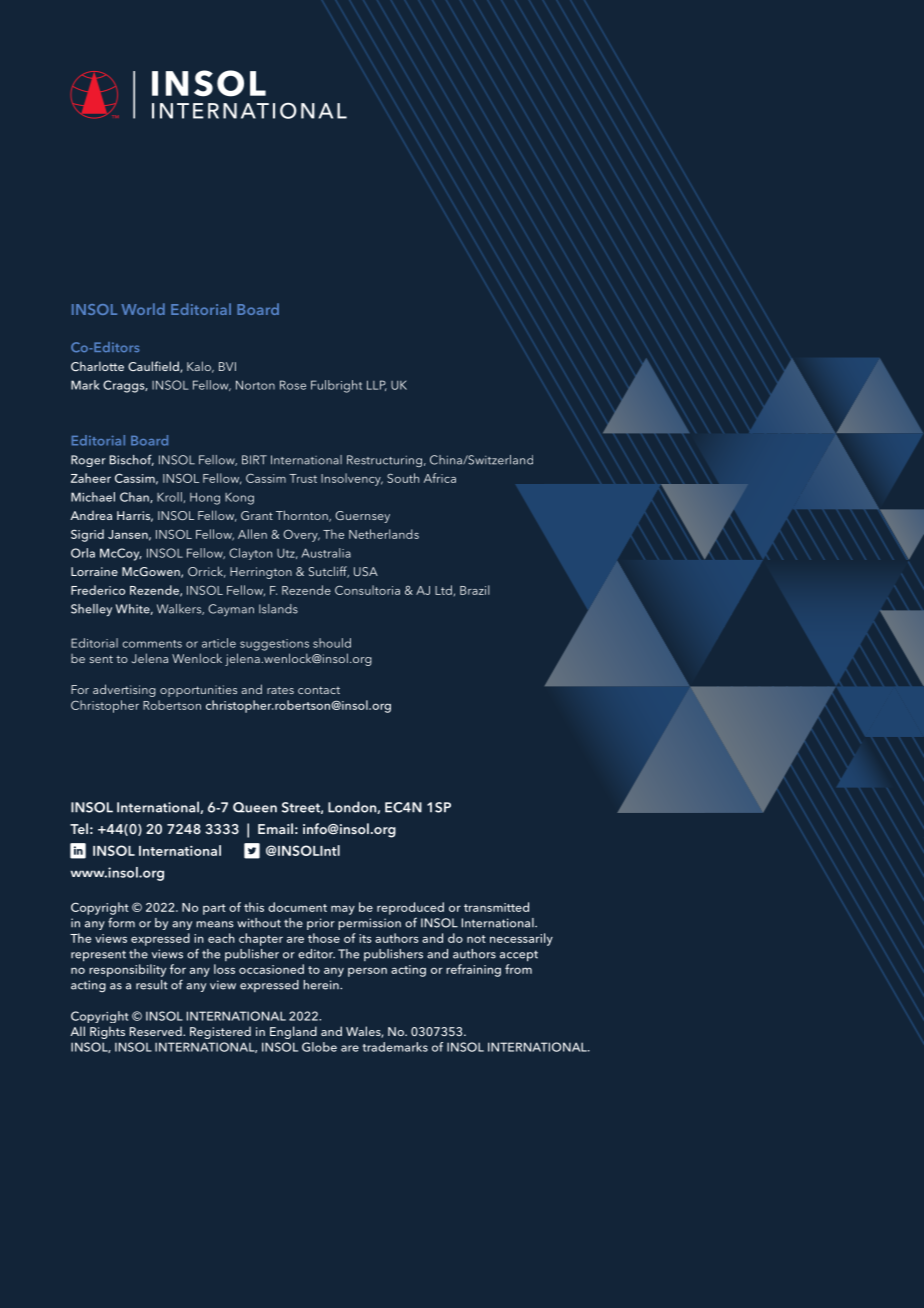 Image resolution: width=924 pixels, height=1308 pixels. Describe the element at coordinates (157, 1031) in the screenshot. I see `Reserved` at that location.
